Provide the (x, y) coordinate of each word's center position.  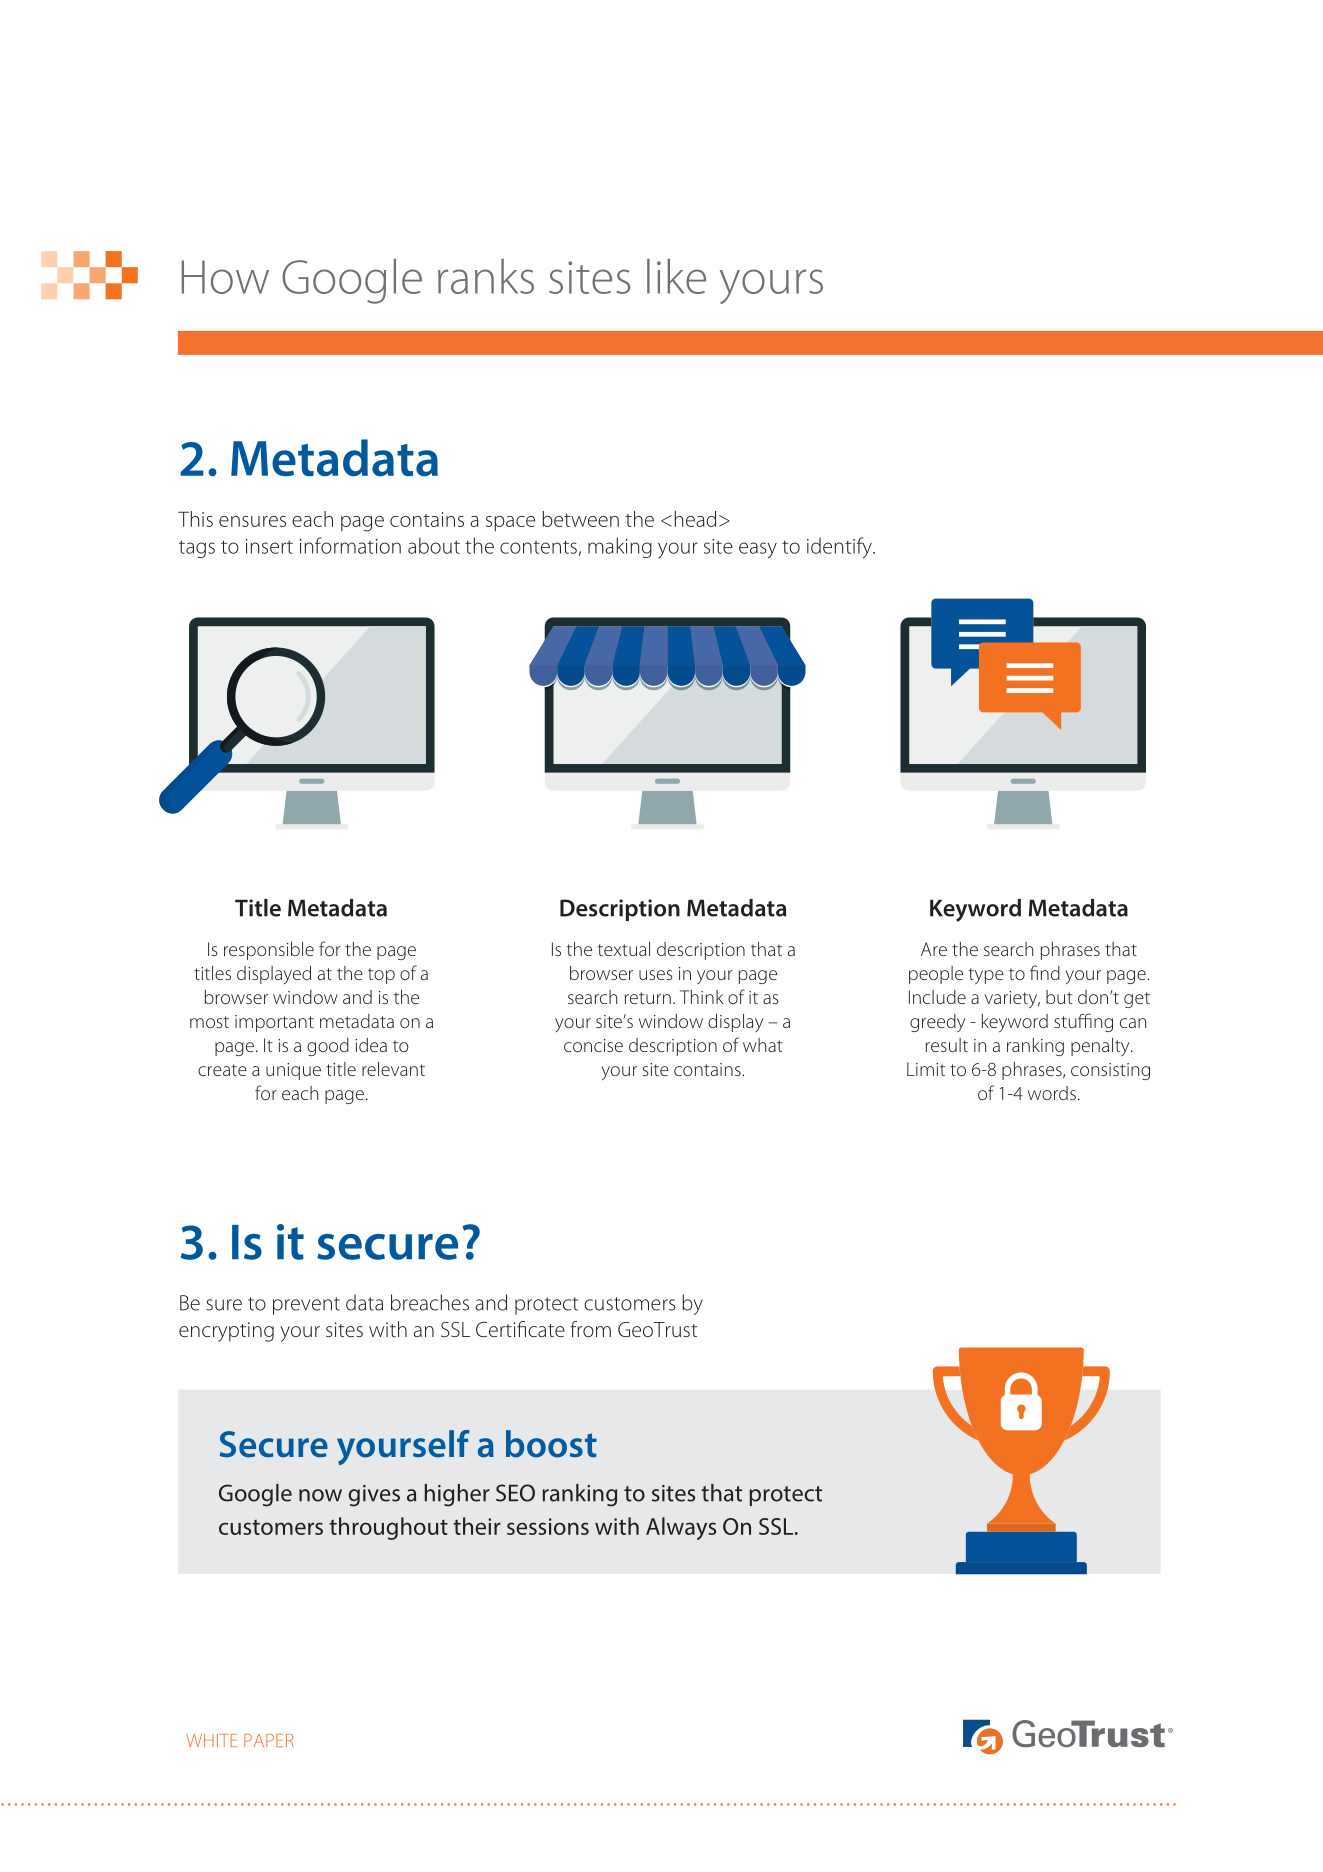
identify (840, 547)
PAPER (269, 1740)
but (1059, 997)
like (676, 276)
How (225, 277)
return (648, 998)
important (274, 1023)
